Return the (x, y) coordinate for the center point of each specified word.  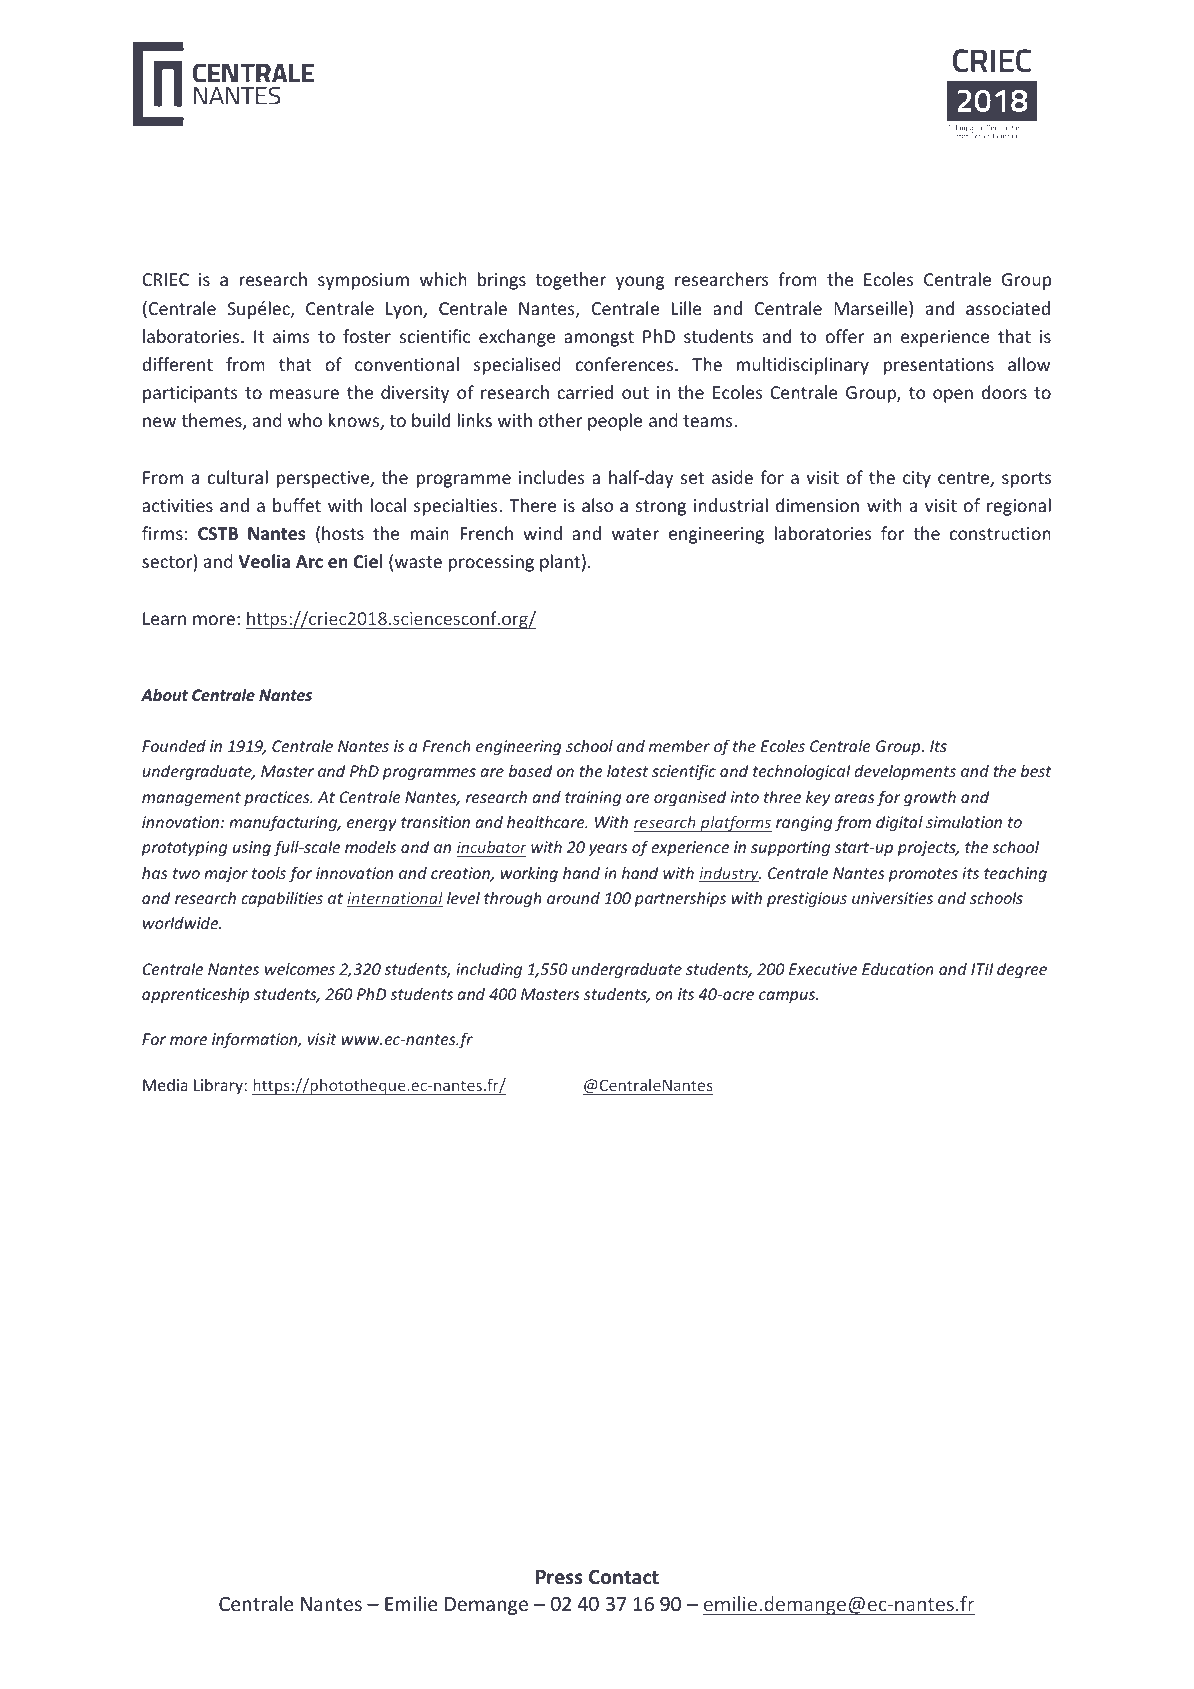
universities (892, 898)
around (573, 898)
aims (291, 336)
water (635, 534)
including (489, 970)
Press (559, 1577)
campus (788, 997)
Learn (164, 618)
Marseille (872, 309)
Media (165, 1084)
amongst (599, 339)
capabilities (282, 899)
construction (1000, 533)
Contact (624, 1577)
